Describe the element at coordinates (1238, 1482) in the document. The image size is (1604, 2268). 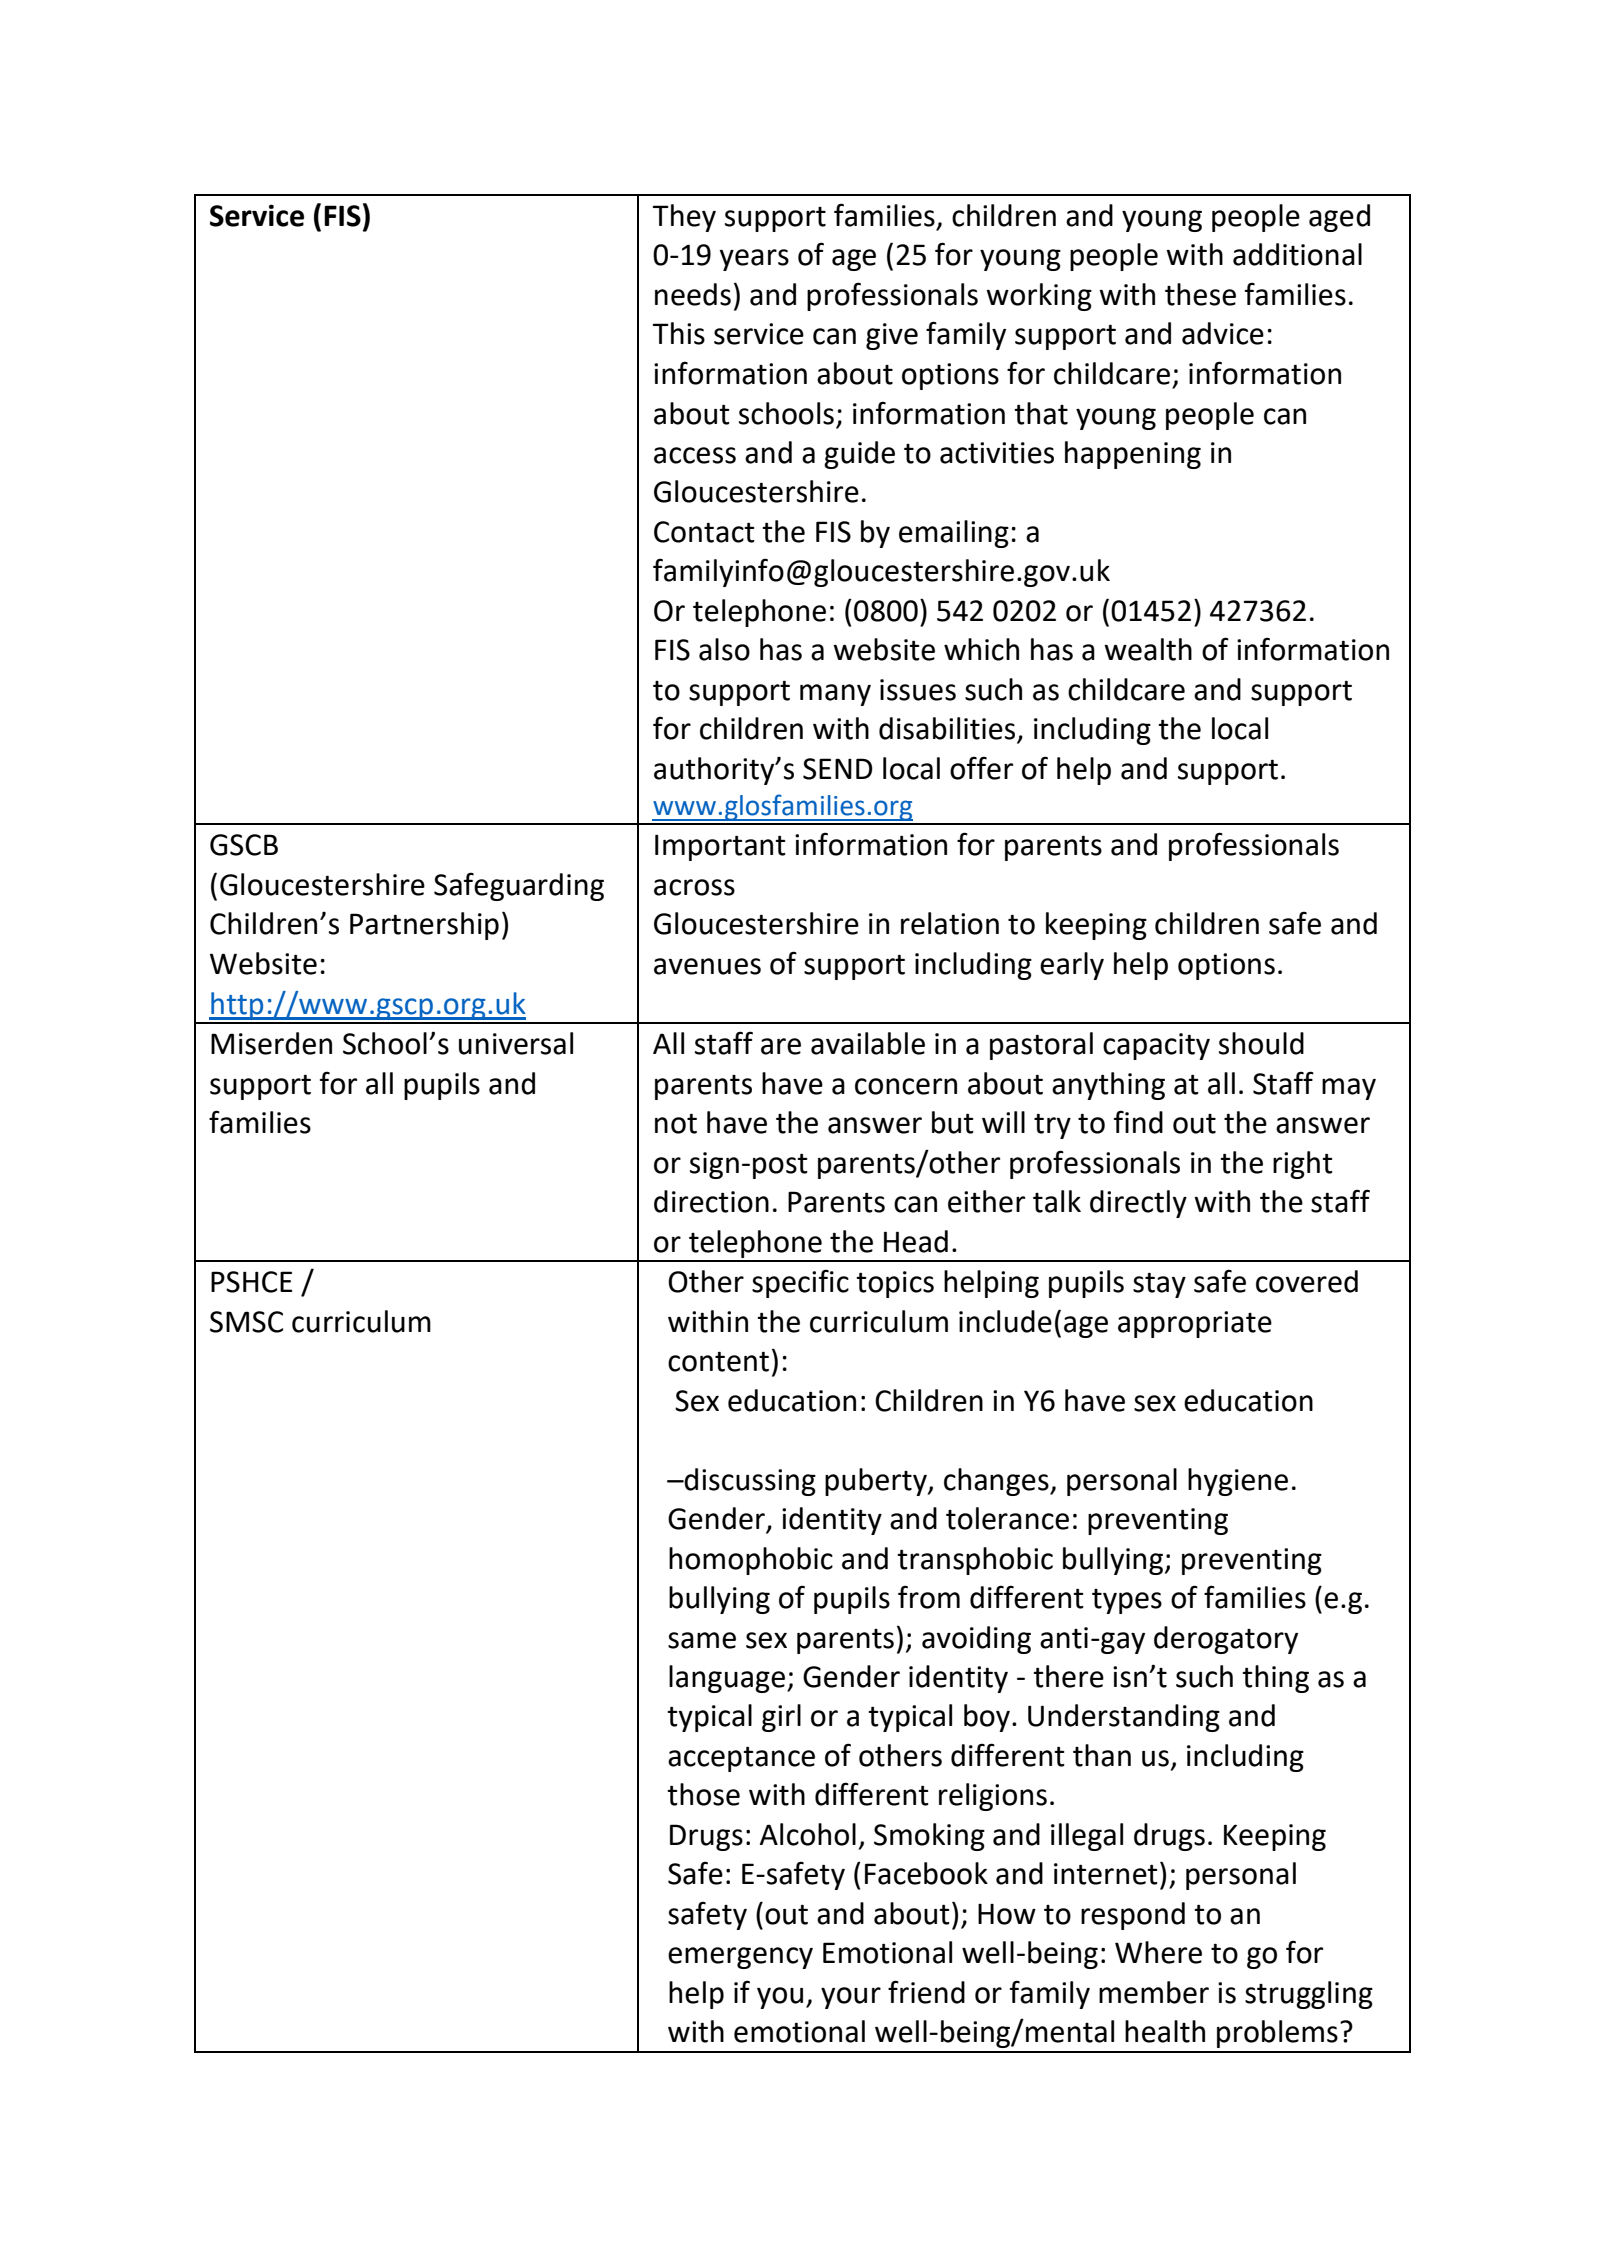
I see `hygiene` at that location.
